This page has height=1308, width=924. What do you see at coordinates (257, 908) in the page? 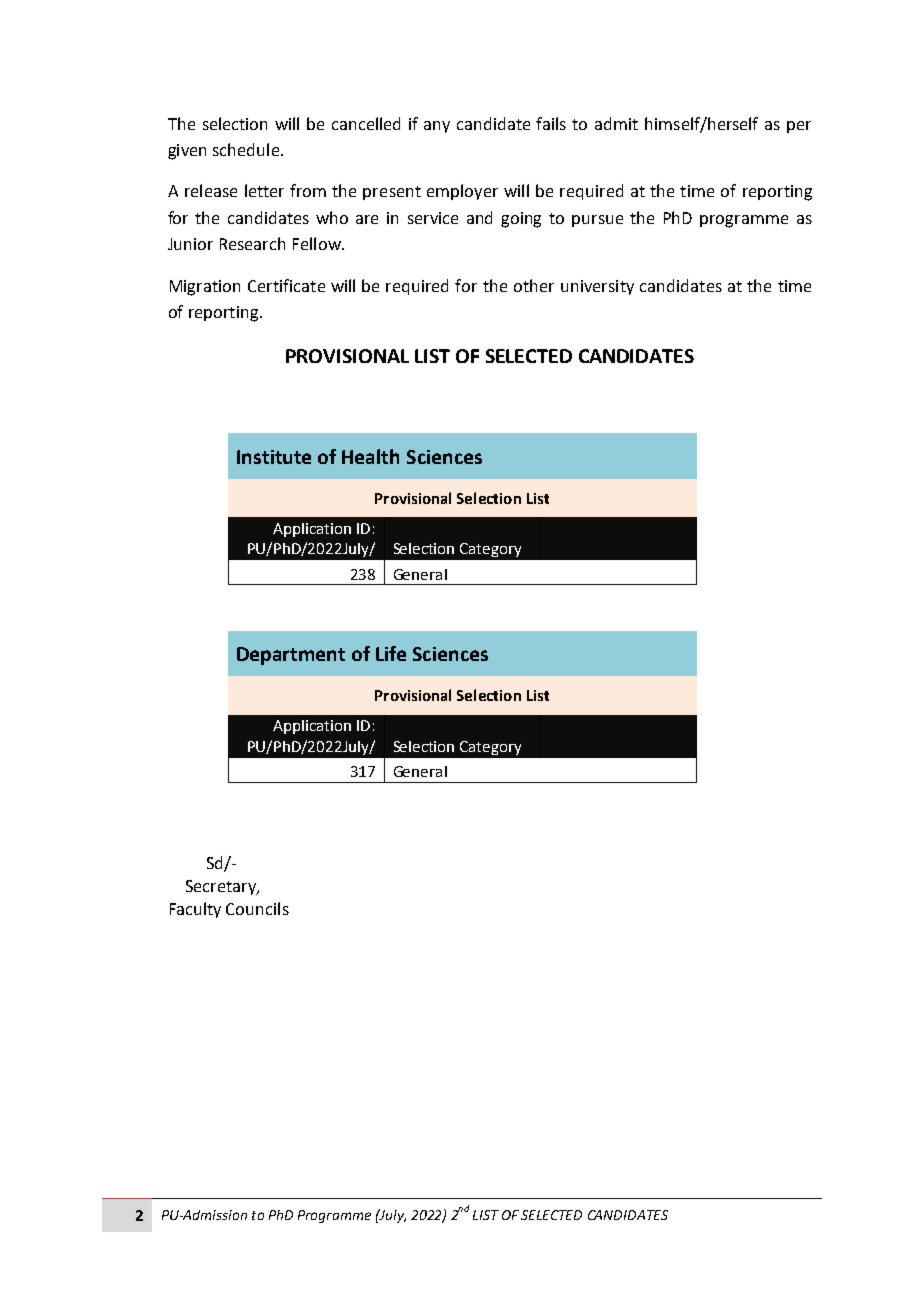
I see `Councils` at bounding box center [257, 908].
